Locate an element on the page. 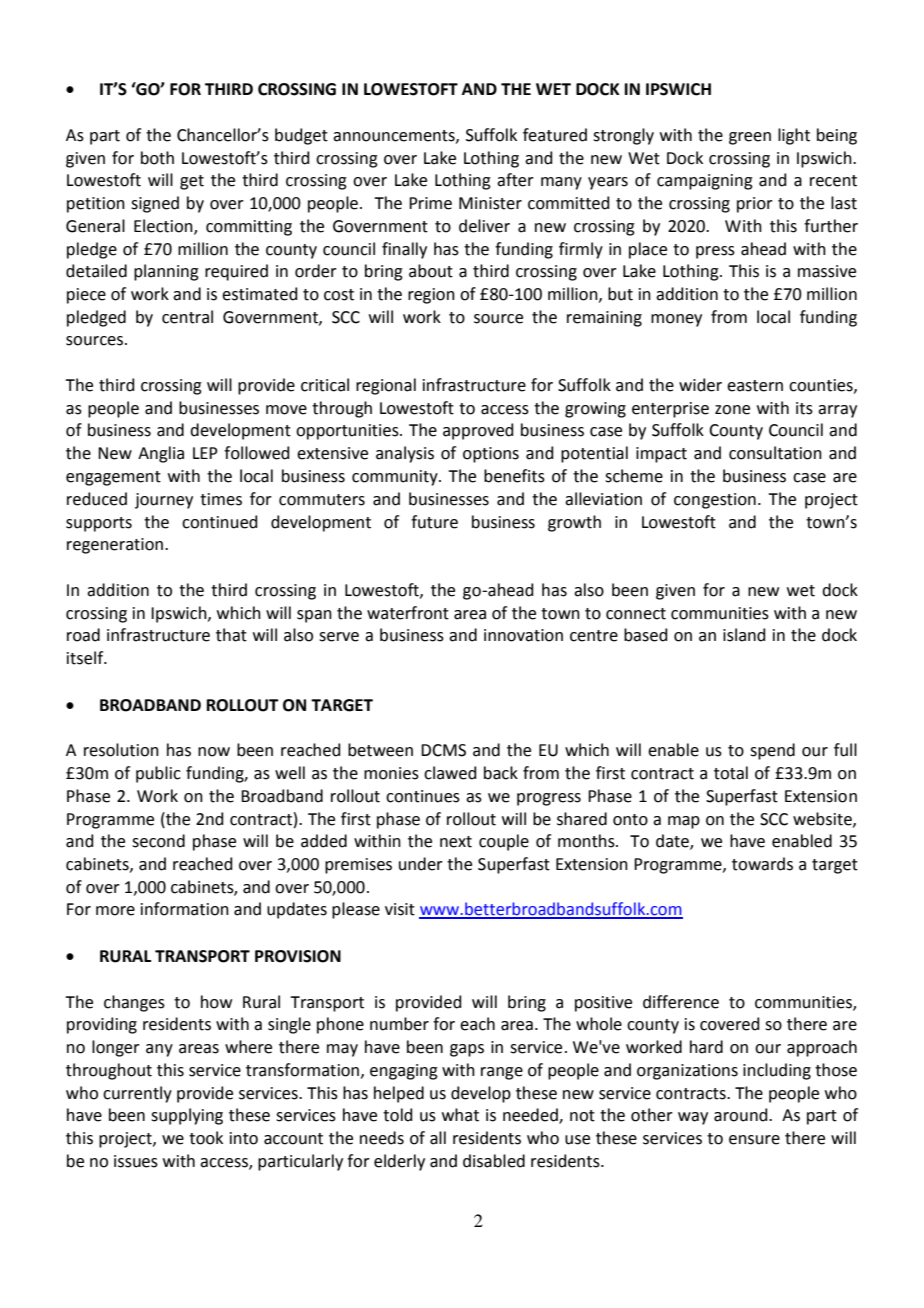  after is located at coordinates (515, 180).
